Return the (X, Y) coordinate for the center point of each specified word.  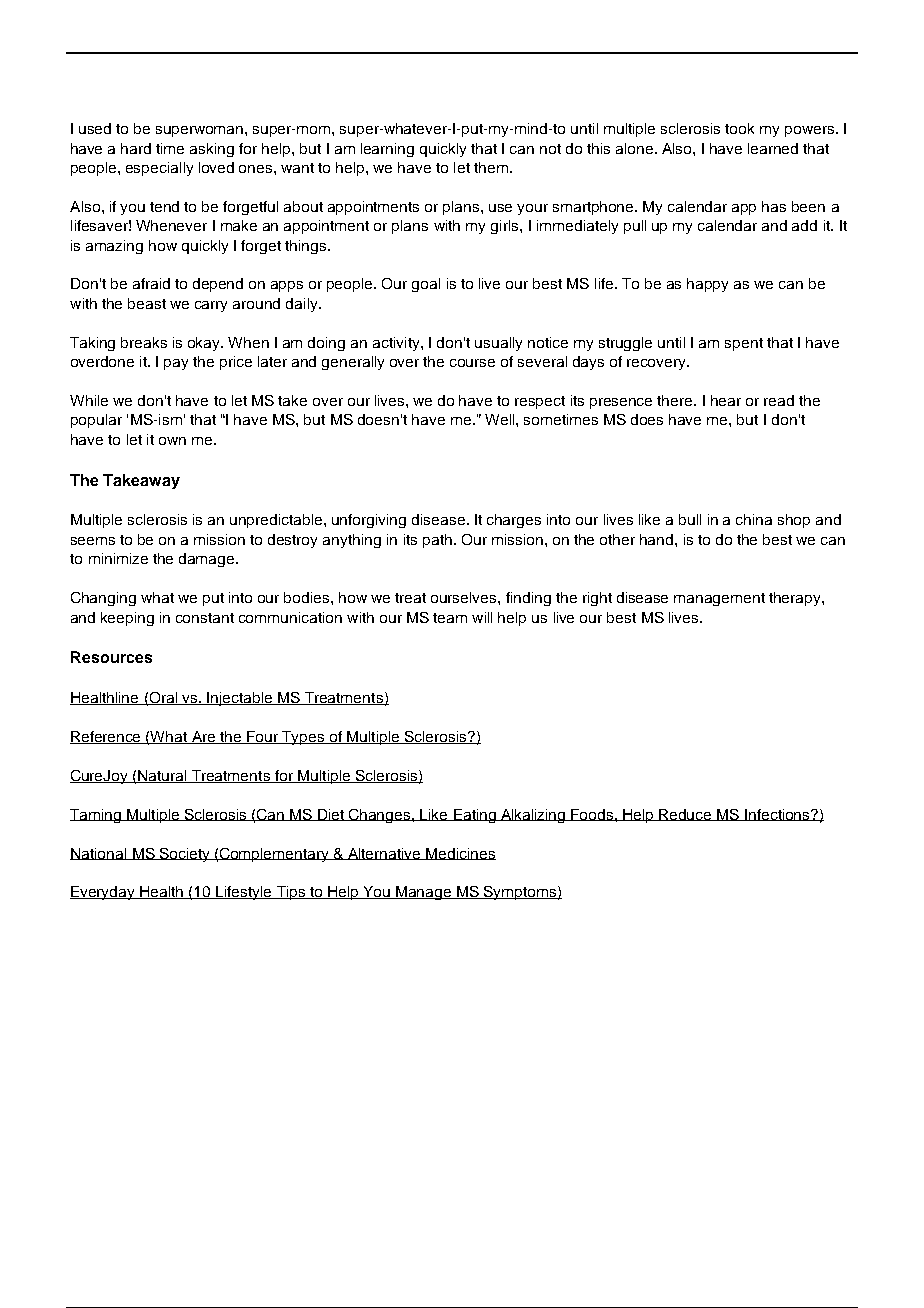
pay (176, 364)
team (450, 618)
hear (726, 400)
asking (212, 150)
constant (205, 618)
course (472, 363)
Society (185, 855)
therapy (796, 599)
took (739, 128)
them (491, 167)
